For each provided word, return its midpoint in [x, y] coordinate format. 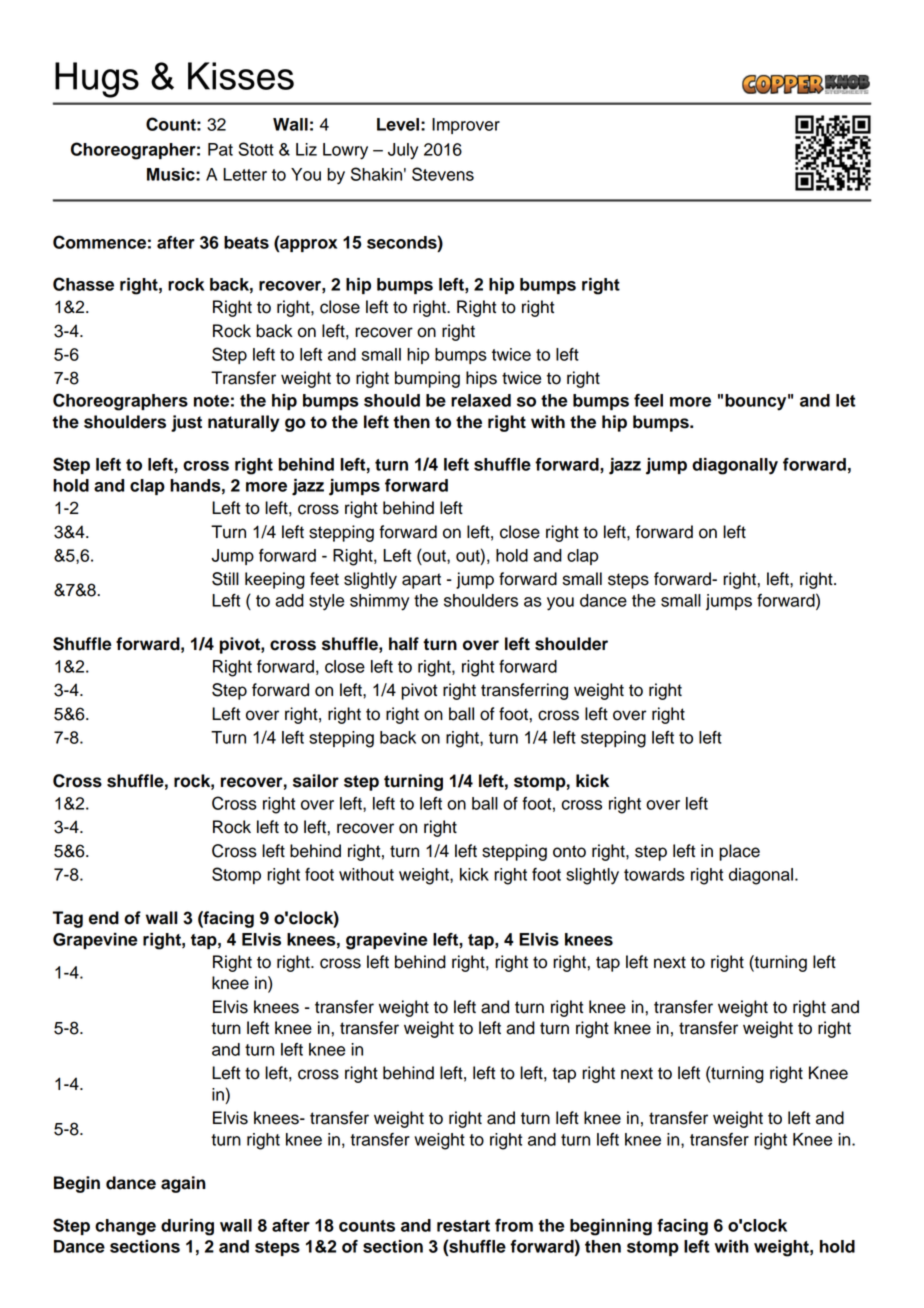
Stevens [443, 174]
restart [463, 1226]
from [514, 1225]
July [403, 151]
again [183, 1184]
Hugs [97, 80]
